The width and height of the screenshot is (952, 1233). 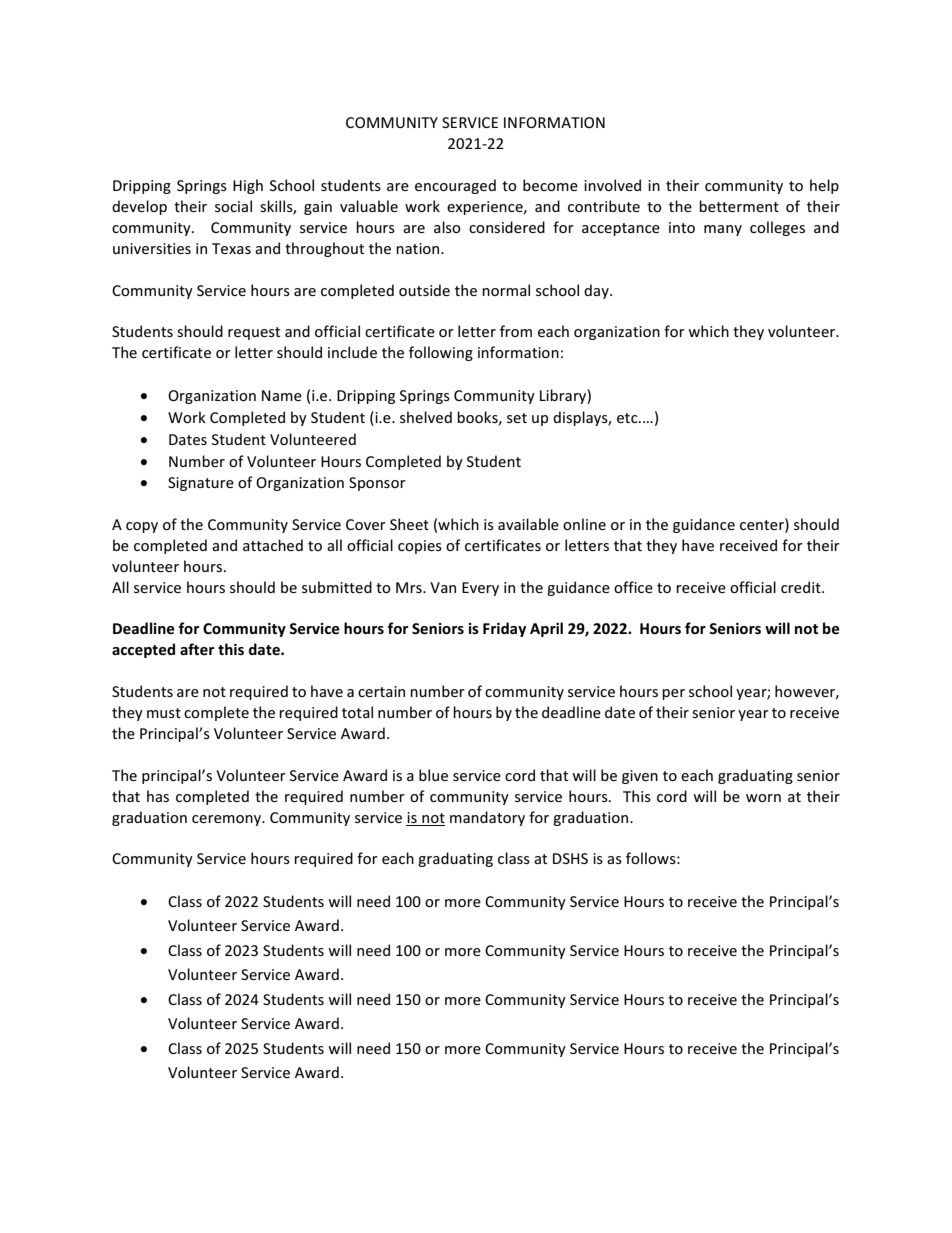 I want to click on Signature, so click(x=201, y=484).
